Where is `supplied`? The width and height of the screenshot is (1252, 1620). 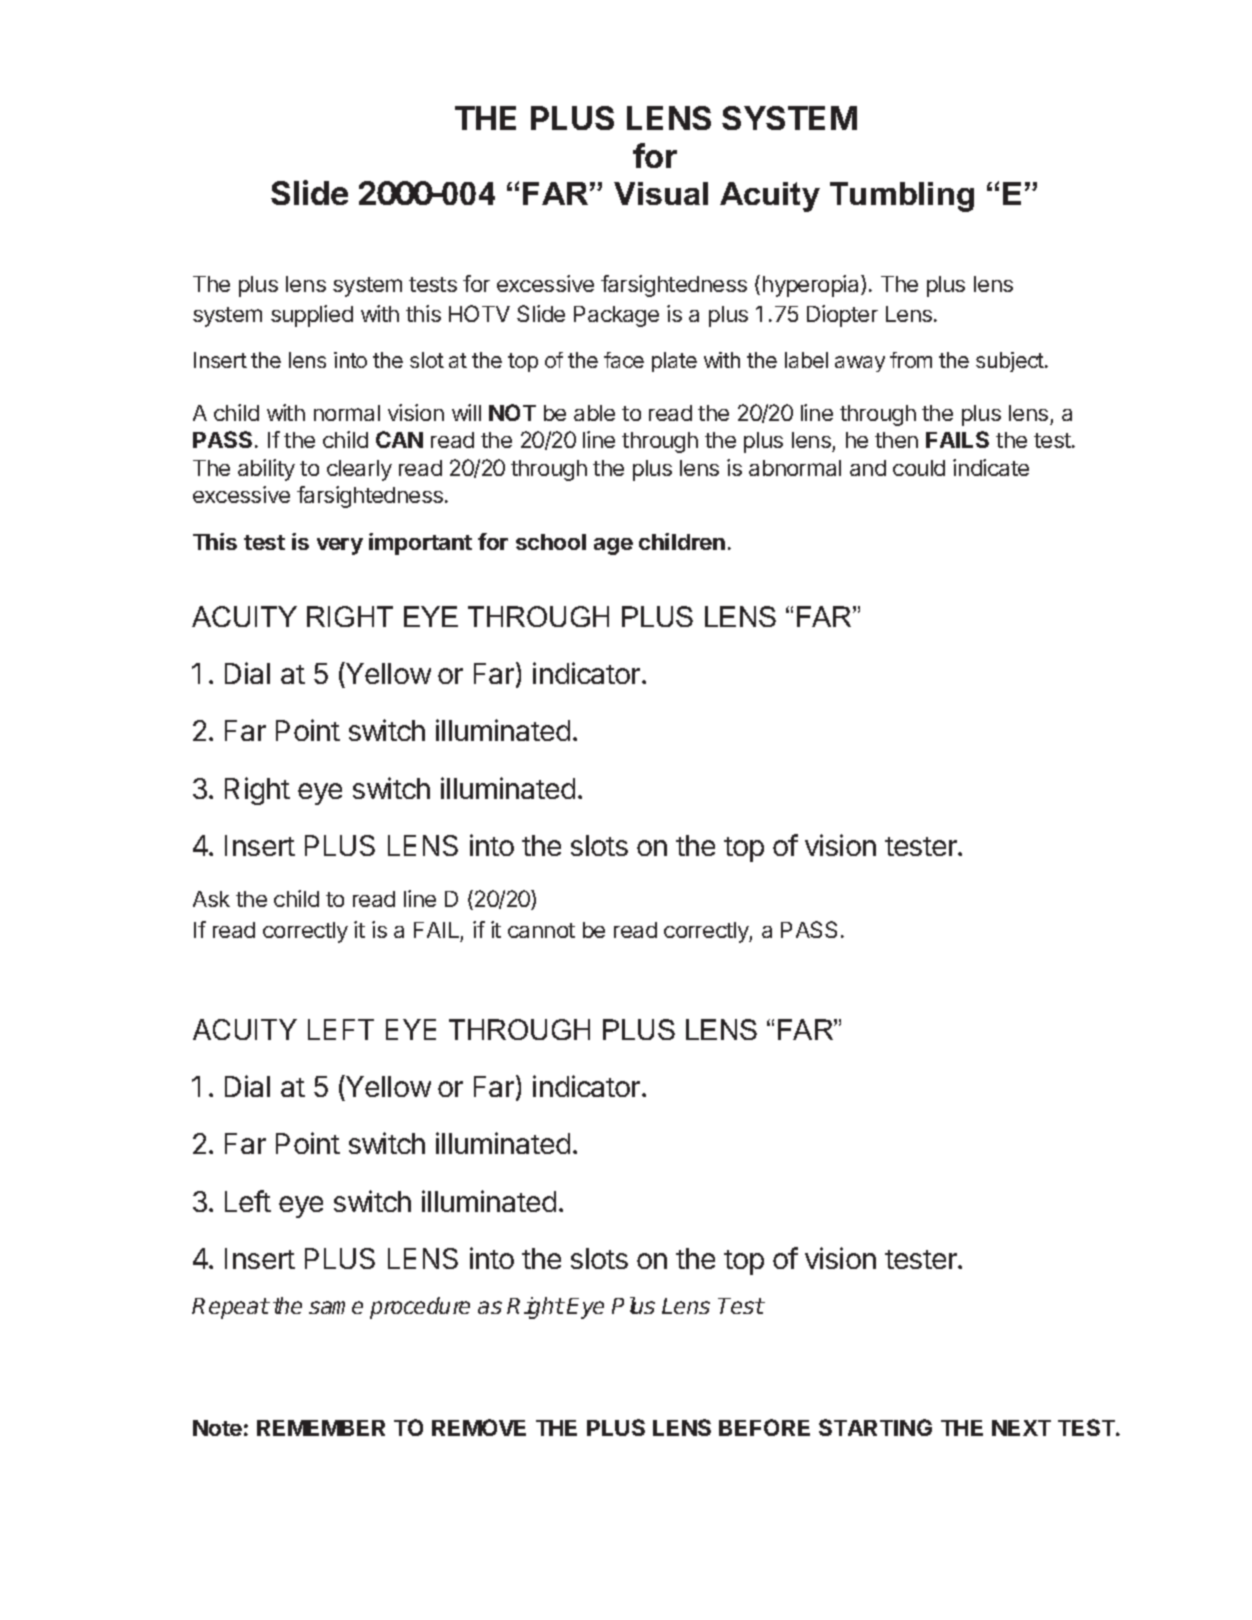 supplied is located at coordinates (312, 316).
